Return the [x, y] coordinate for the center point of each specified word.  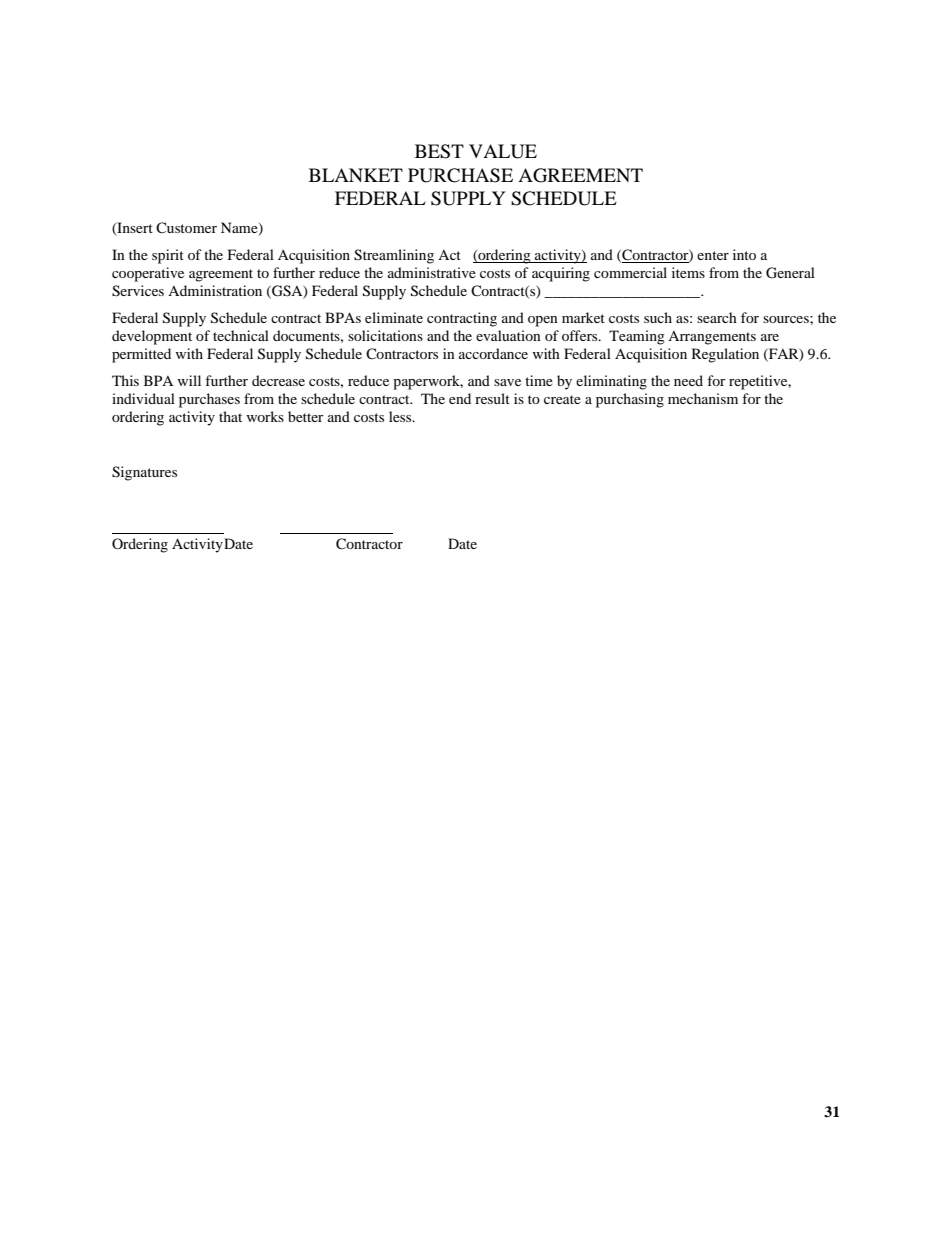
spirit [168, 256]
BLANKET [356, 175]
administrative [432, 272]
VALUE [503, 151]
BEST [439, 151]
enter [713, 255]
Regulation [725, 355]
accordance [493, 353]
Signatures [144, 473]
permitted [141, 355]
